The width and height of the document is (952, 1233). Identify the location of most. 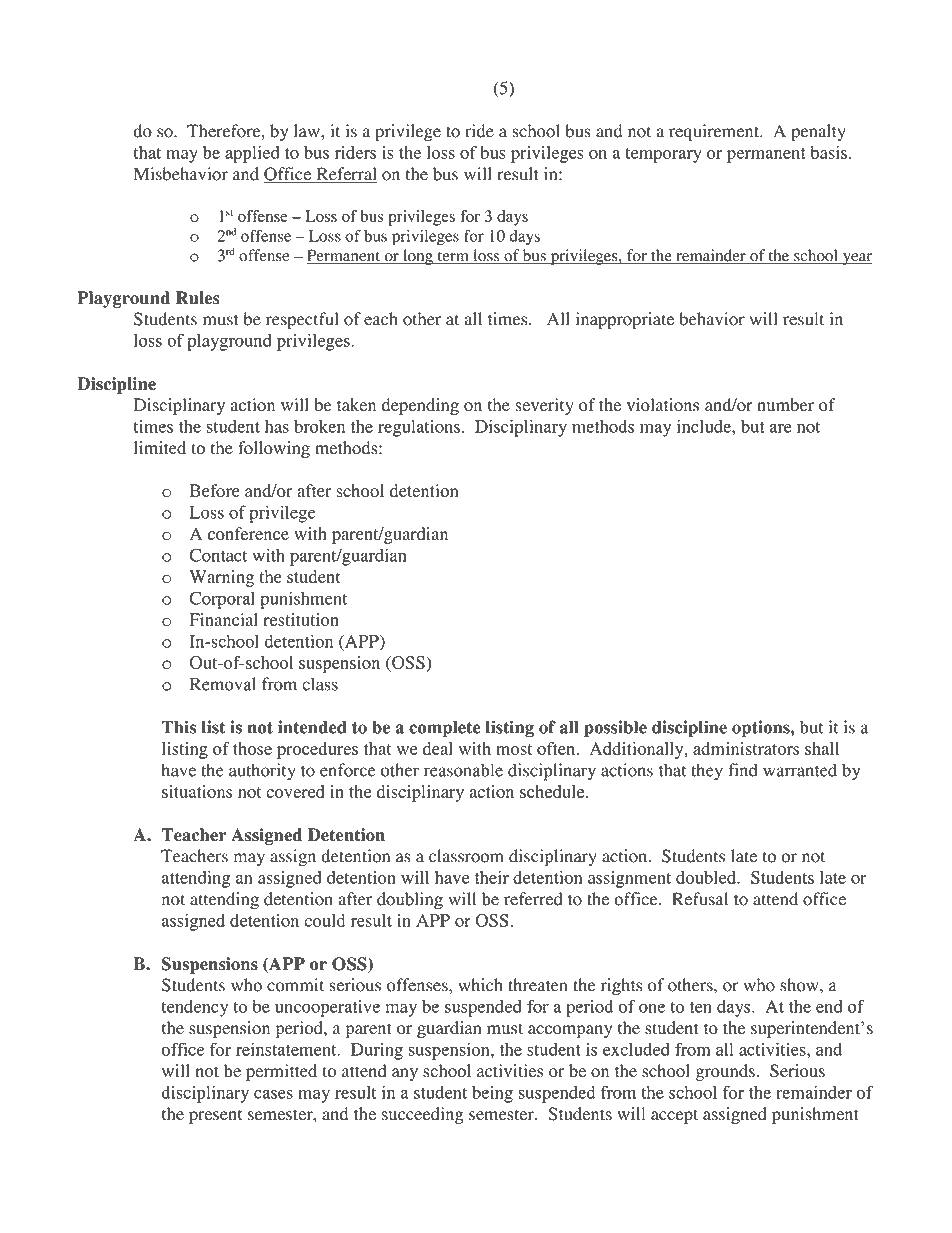
(514, 749).
